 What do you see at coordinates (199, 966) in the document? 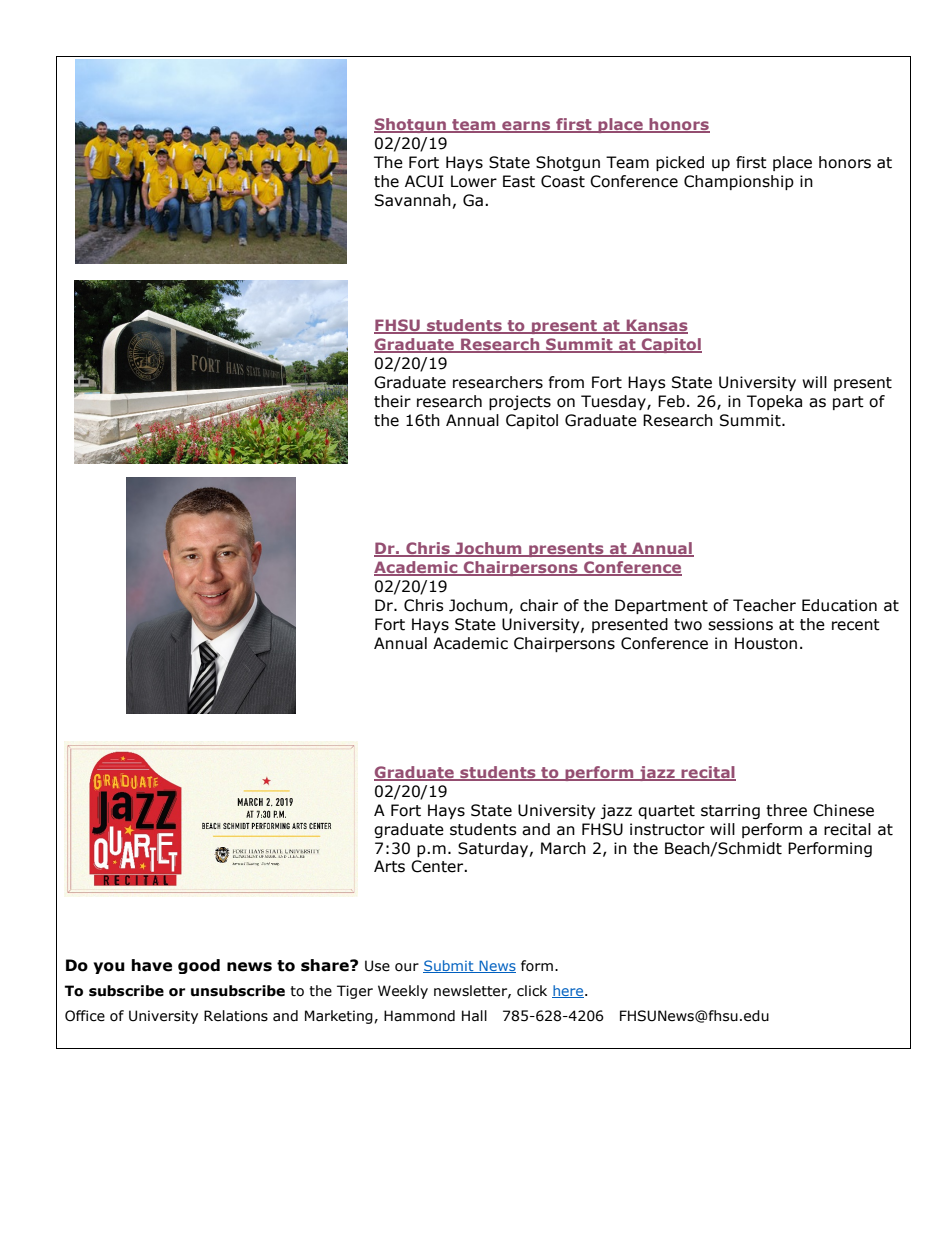
I see `good` at bounding box center [199, 966].
